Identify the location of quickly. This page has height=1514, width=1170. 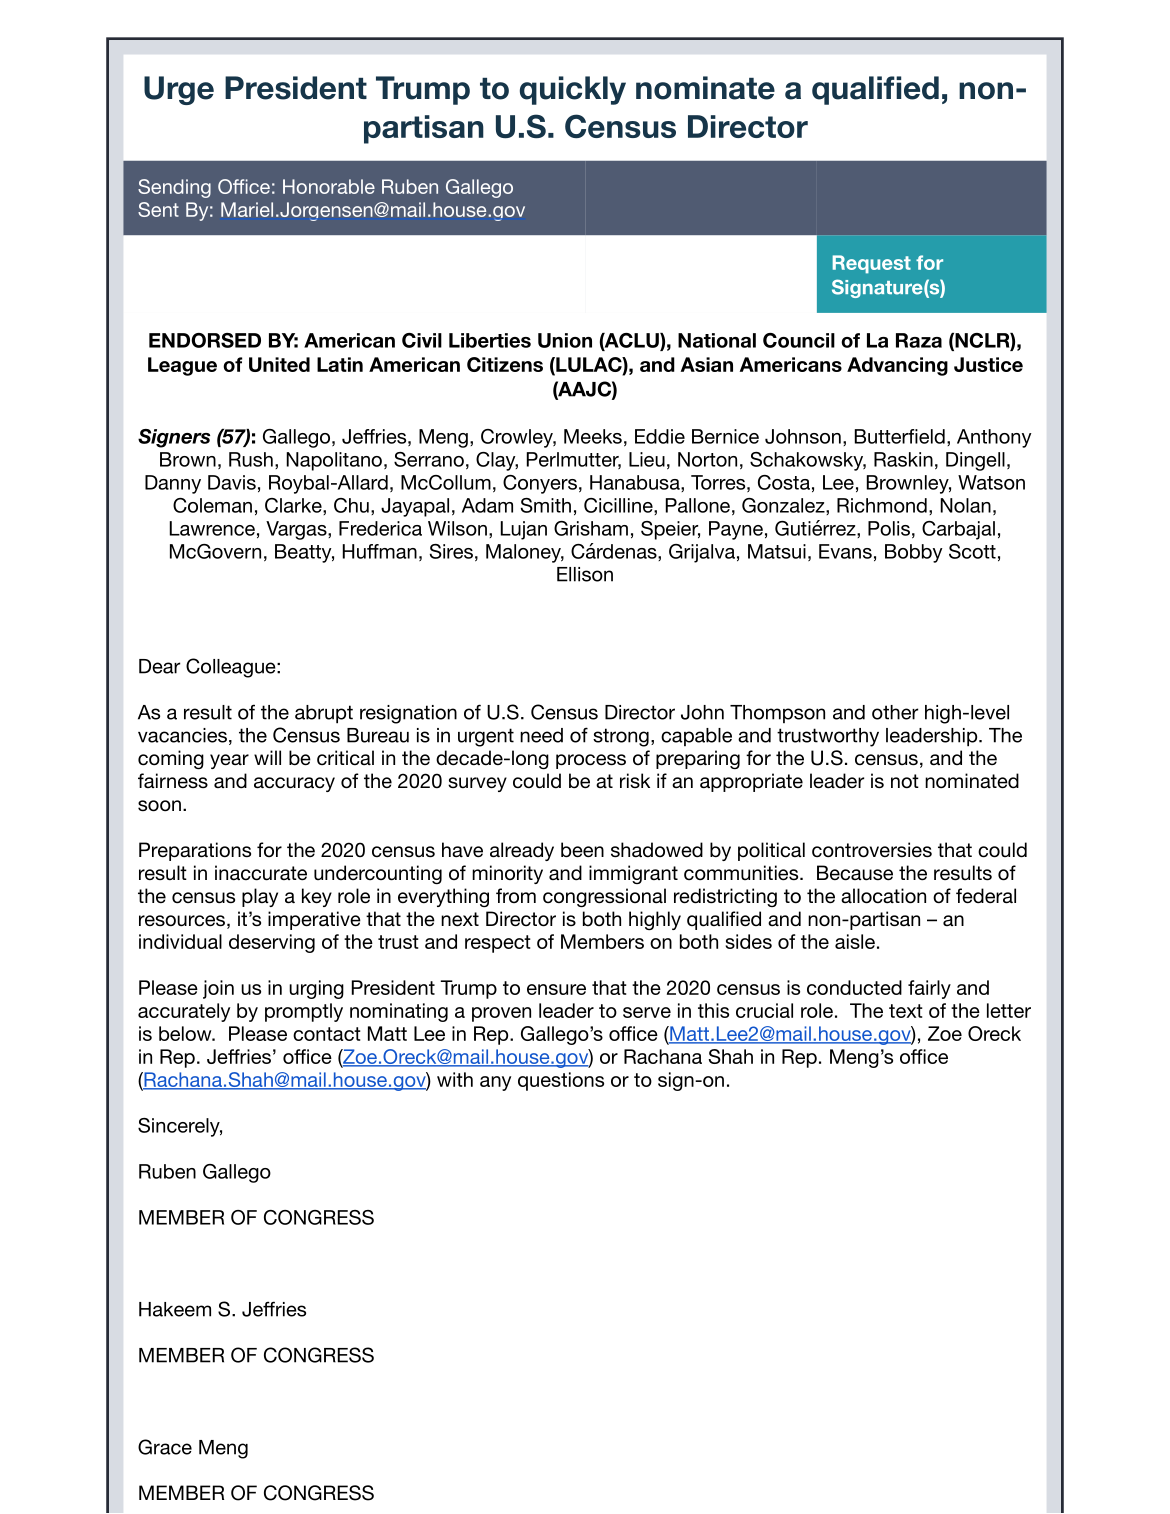
(573, 90).
